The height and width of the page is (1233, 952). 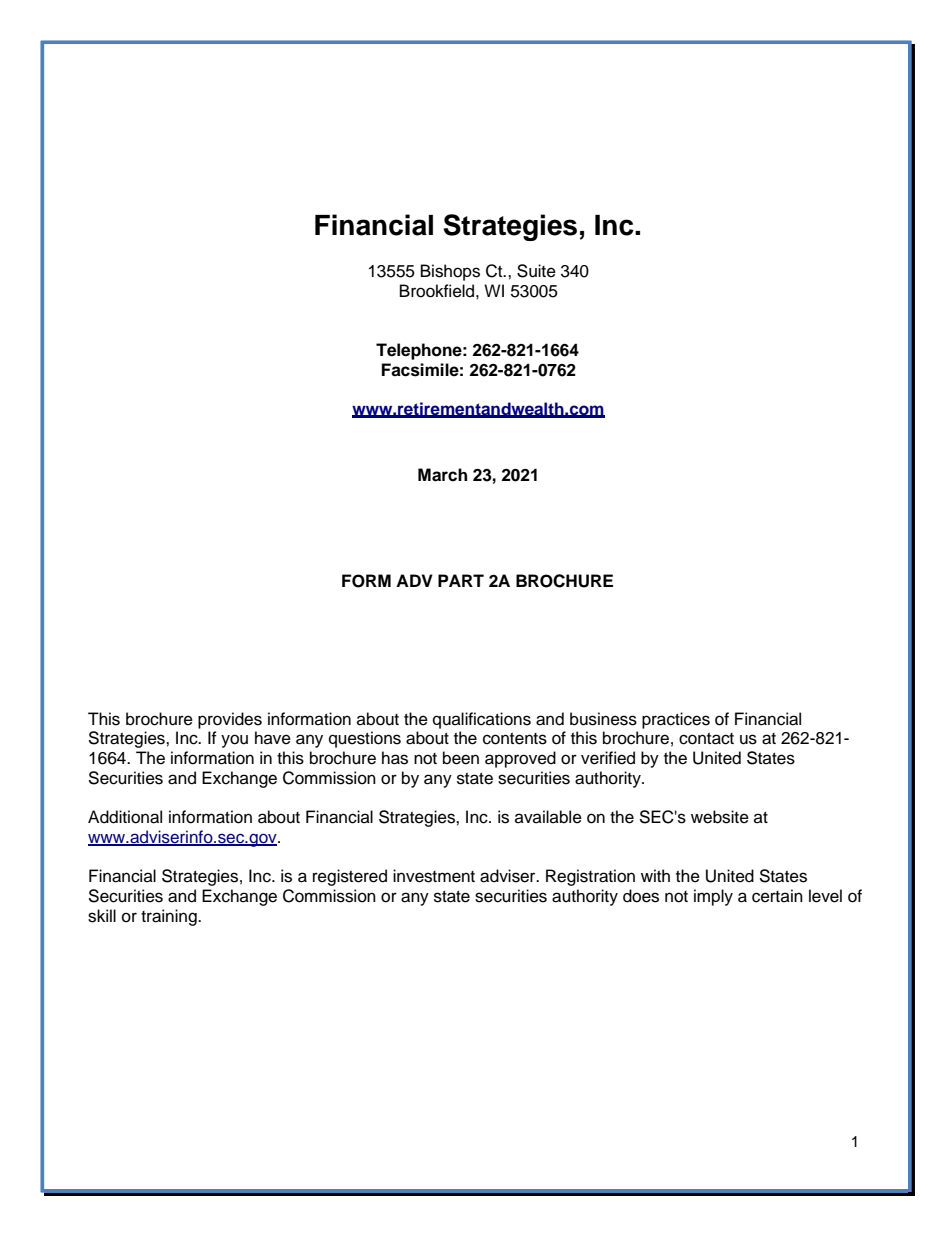 I want to click on March, so click(x=442, y=475).
